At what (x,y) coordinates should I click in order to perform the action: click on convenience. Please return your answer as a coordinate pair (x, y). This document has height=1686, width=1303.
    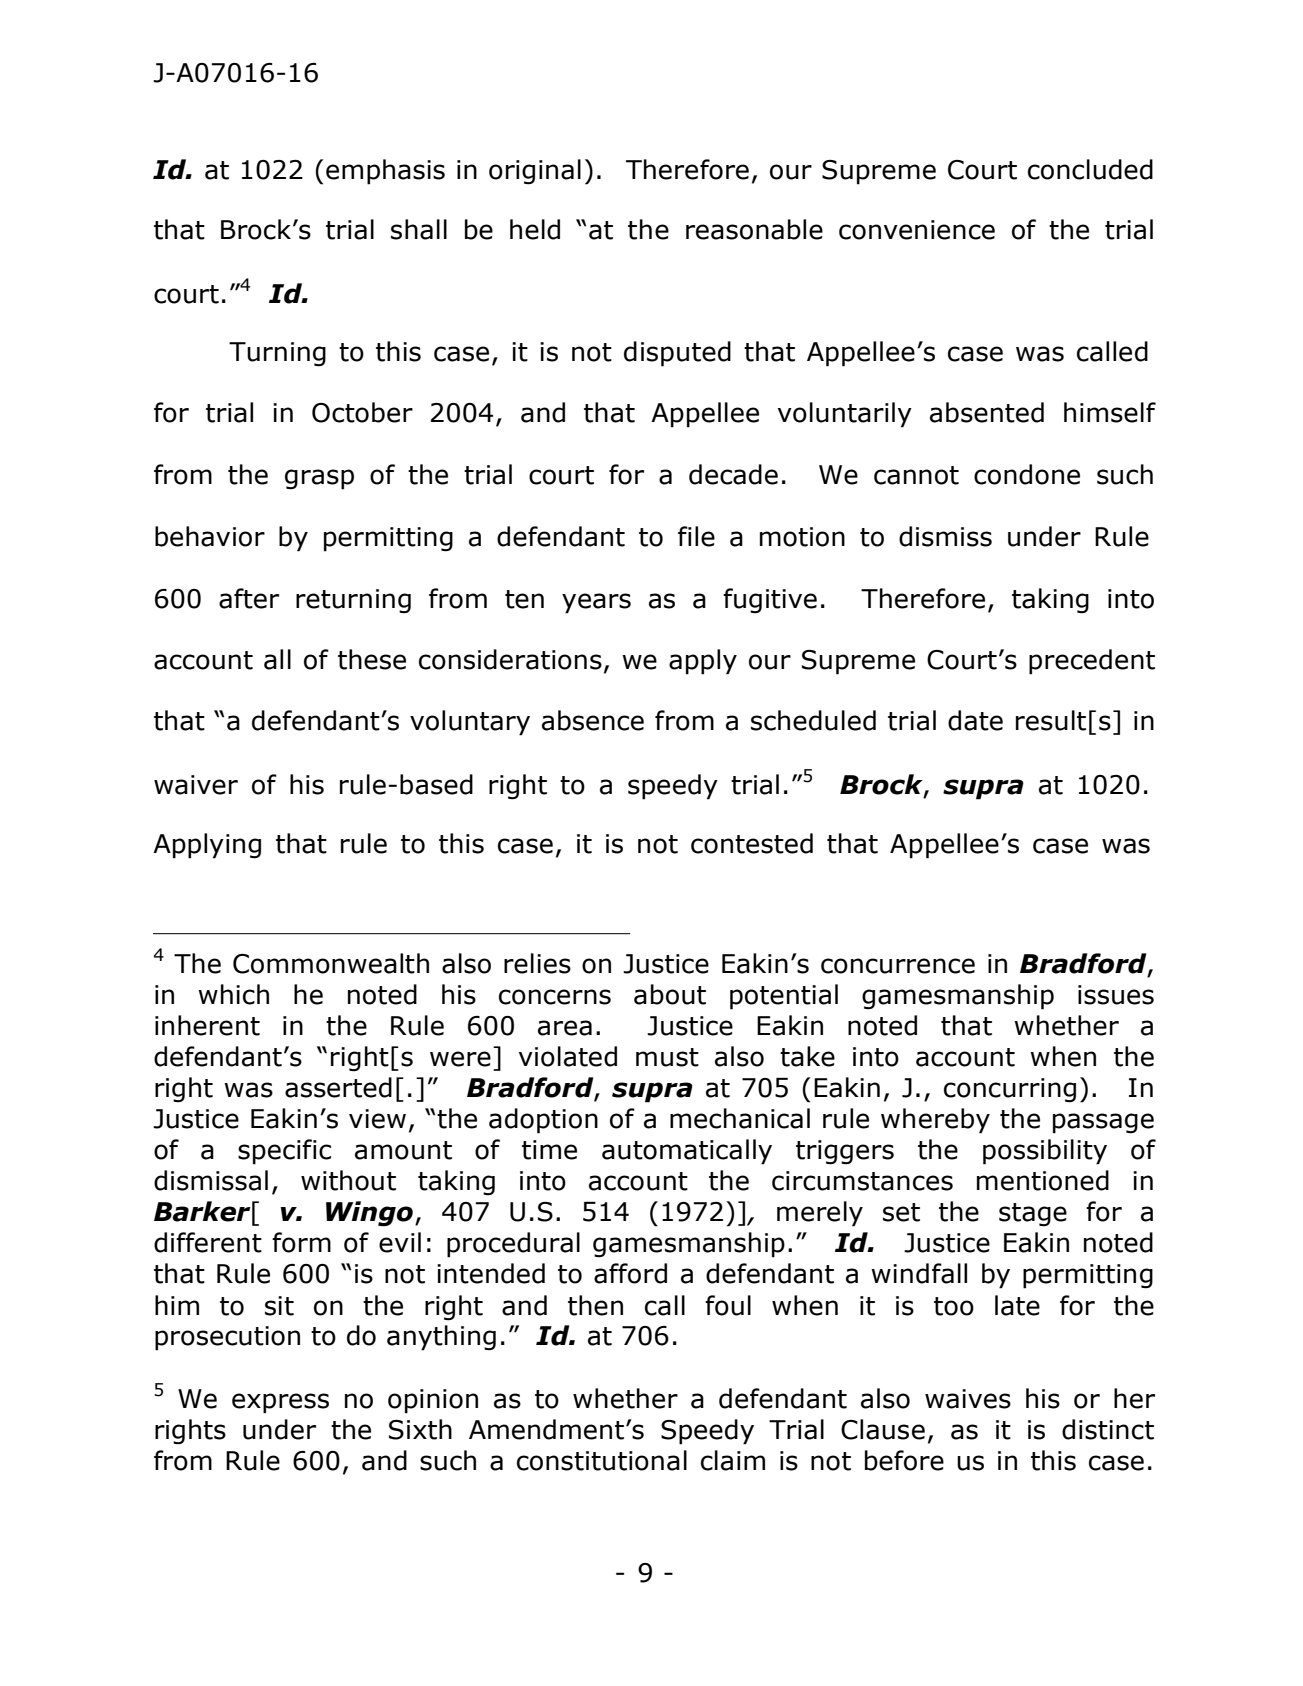
    Looking at the image, I should click on (917, 230).
